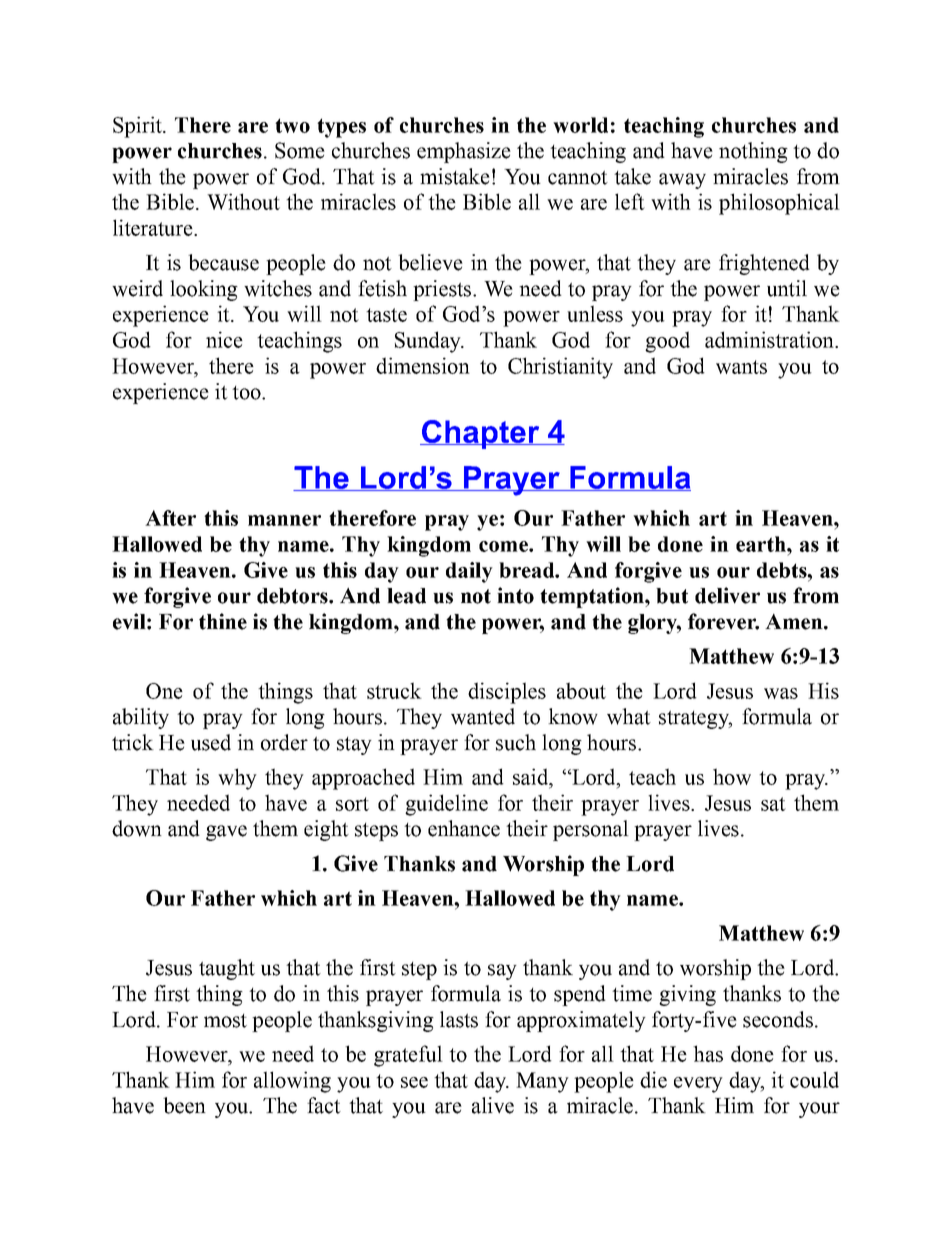 This page has height=1233, width=952. What do you see at coordinates (515, 595) in the page?
I see `into` at bounding box center [515, 595].
